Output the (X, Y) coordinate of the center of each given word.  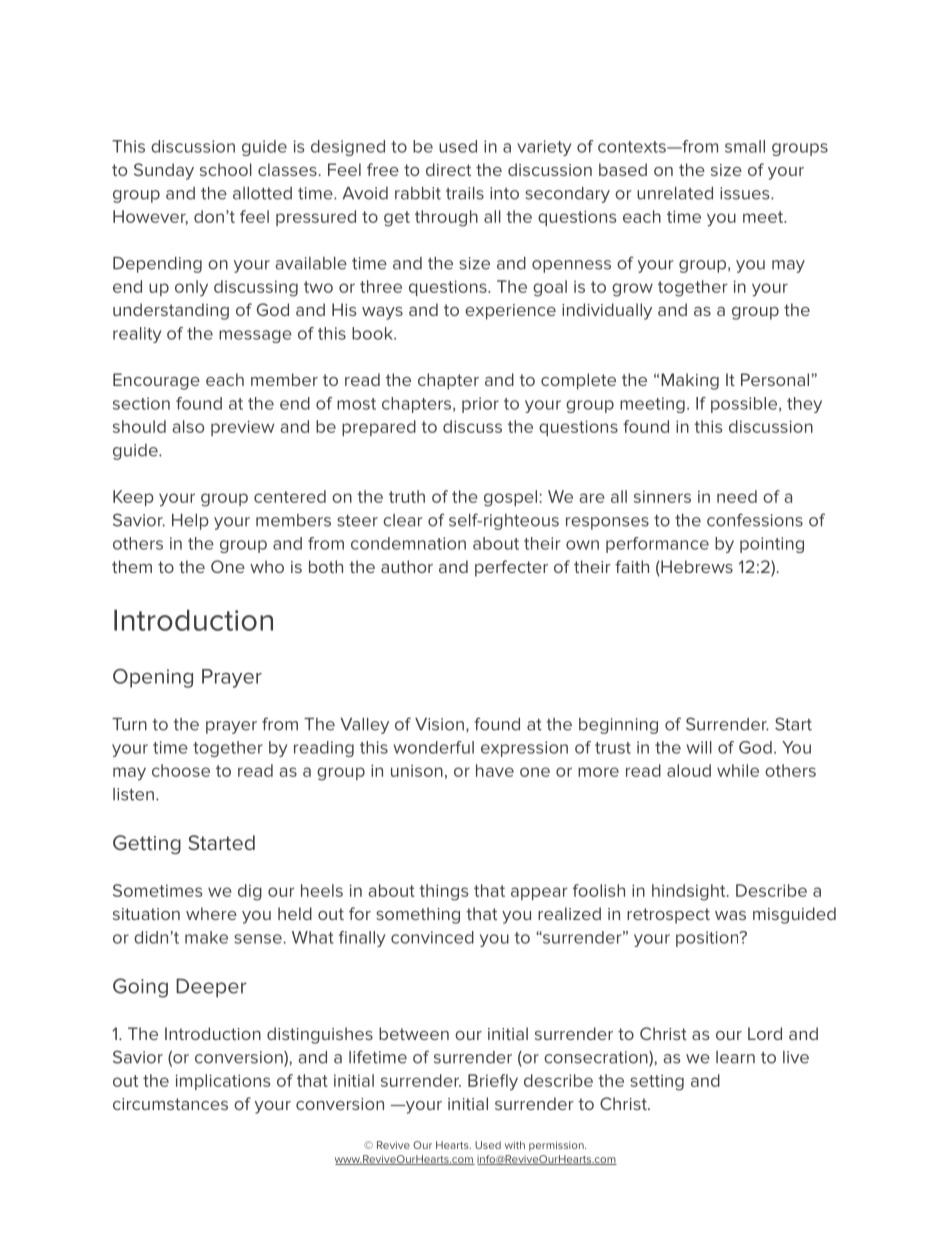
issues (746, 193)
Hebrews (696, 568)
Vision (439, 724)
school (226, 169)
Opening (153, 678)
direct (448, 169)
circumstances (170, 1104)
